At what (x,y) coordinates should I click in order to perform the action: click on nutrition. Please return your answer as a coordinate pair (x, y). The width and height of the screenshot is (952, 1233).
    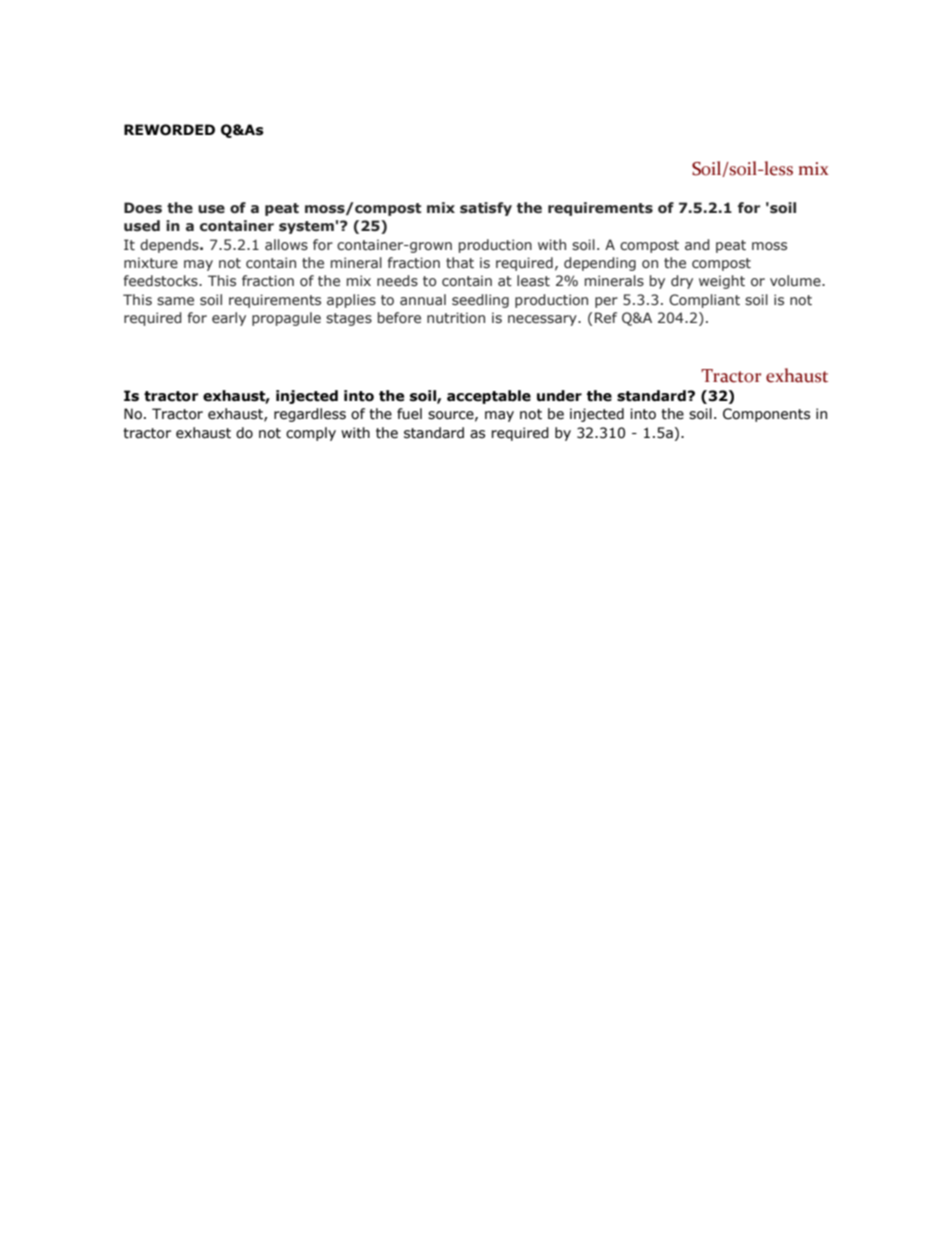
    Looking at the image, I should click on (456, 317).
